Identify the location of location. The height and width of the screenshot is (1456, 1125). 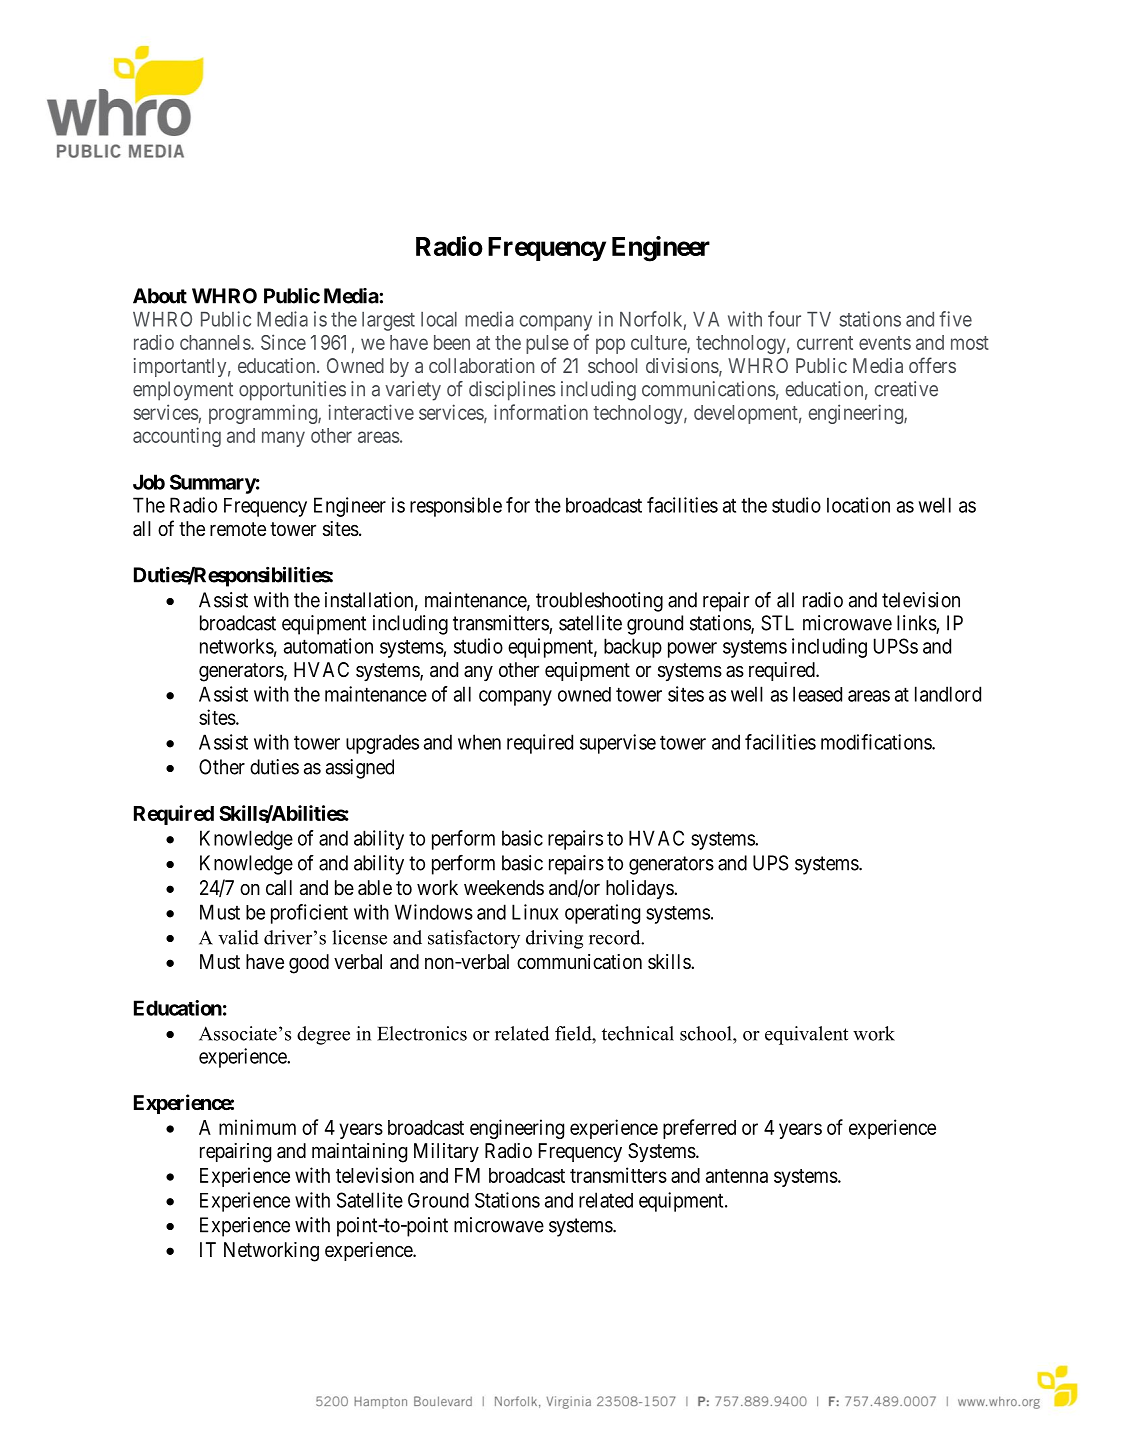
(858, 505).
